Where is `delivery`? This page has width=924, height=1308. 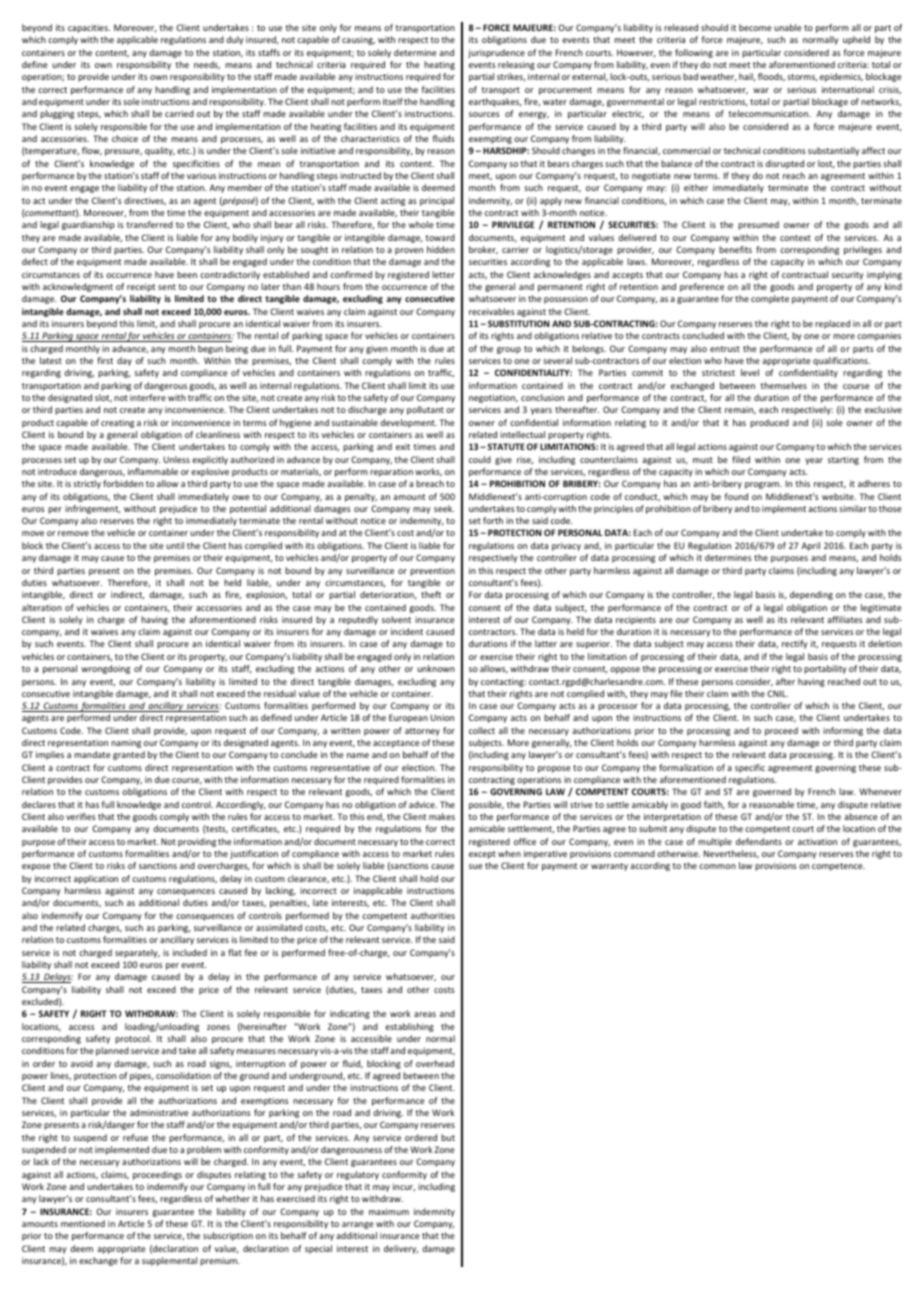
delivery is located at coordinates (401, 1249).
